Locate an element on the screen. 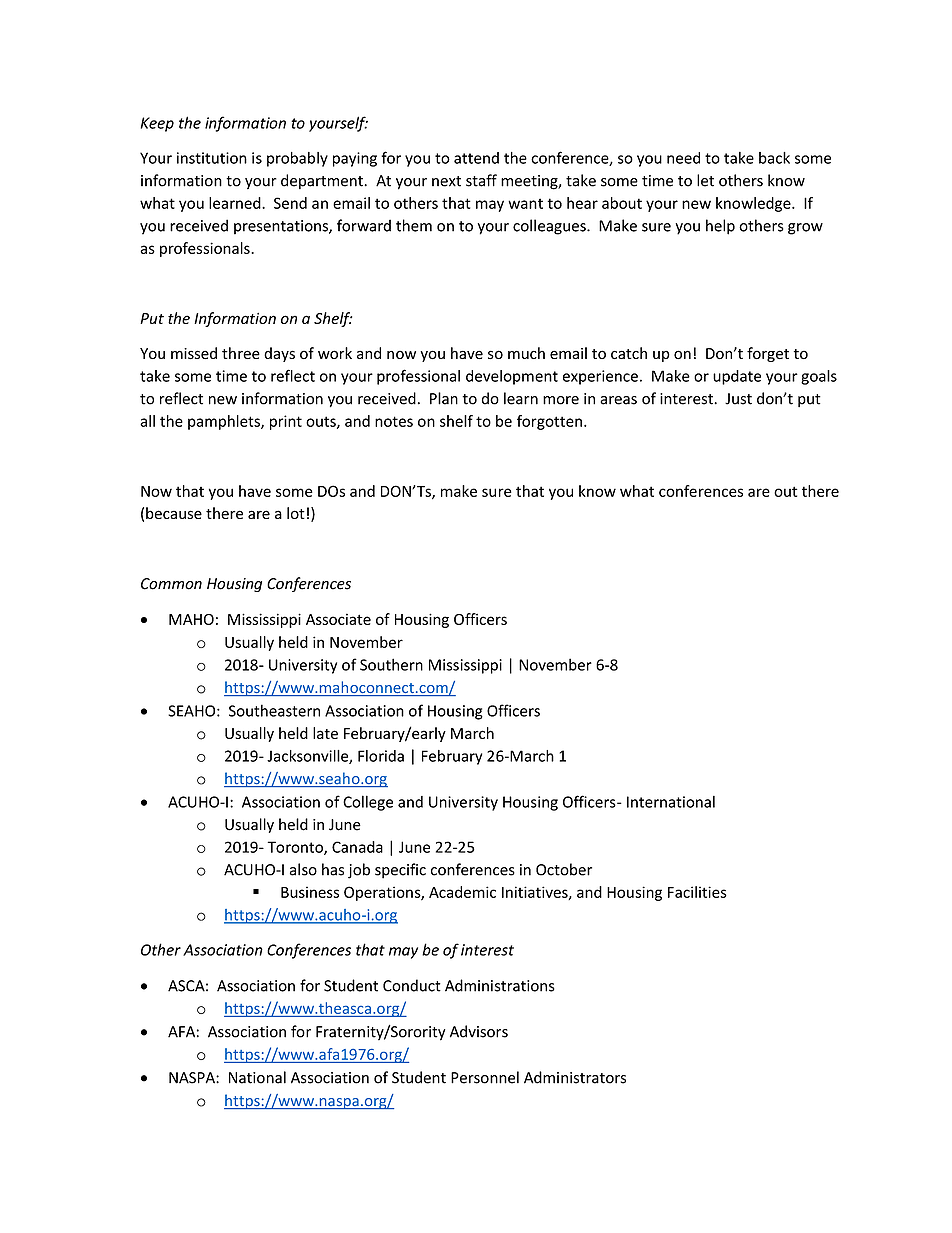 Image resolution: width=952 pixels, height=1233 pixels. Just is located at coordinates (738, 399).
